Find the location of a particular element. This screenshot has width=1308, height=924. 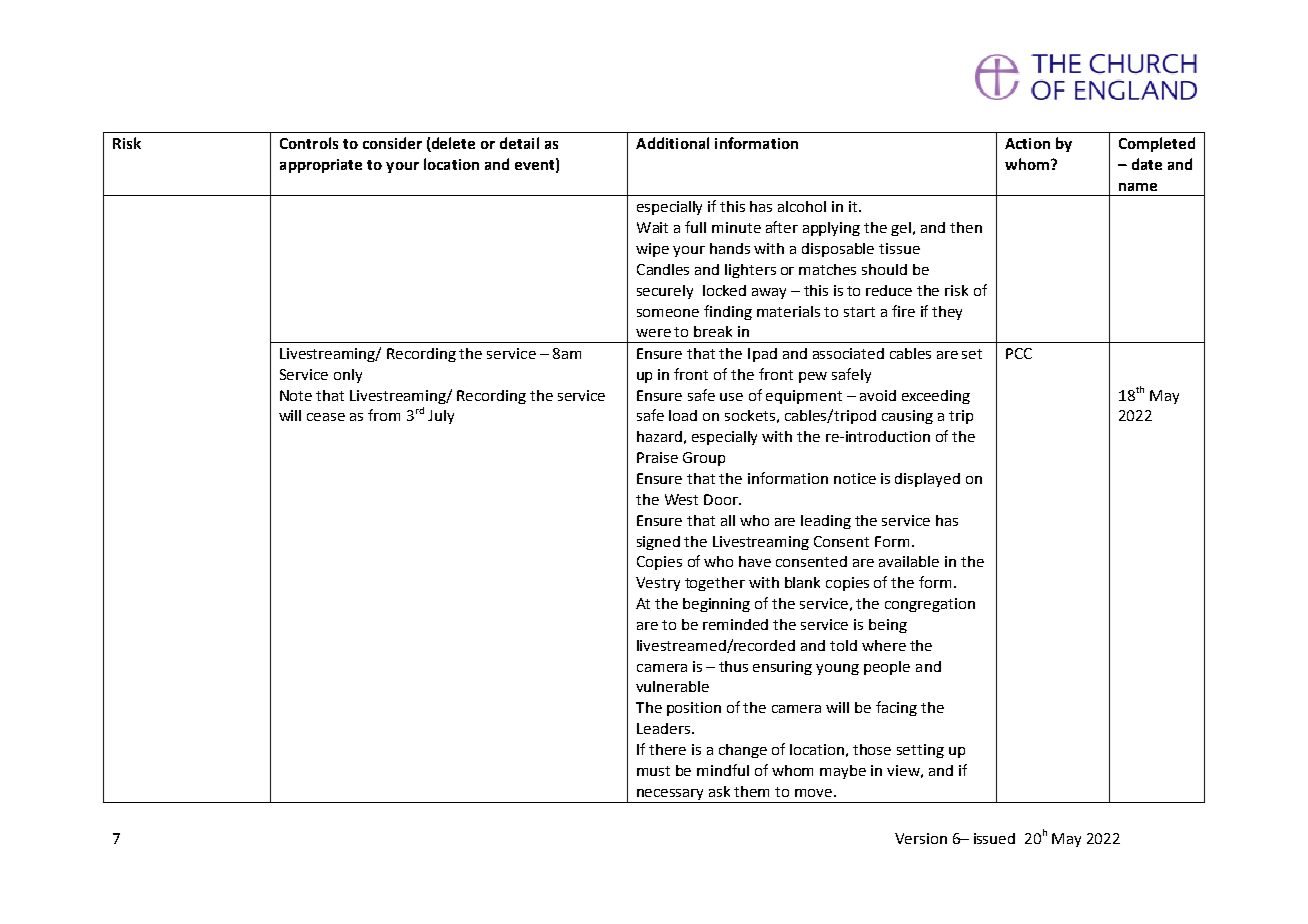

only is located at coordinates (348, 376).
